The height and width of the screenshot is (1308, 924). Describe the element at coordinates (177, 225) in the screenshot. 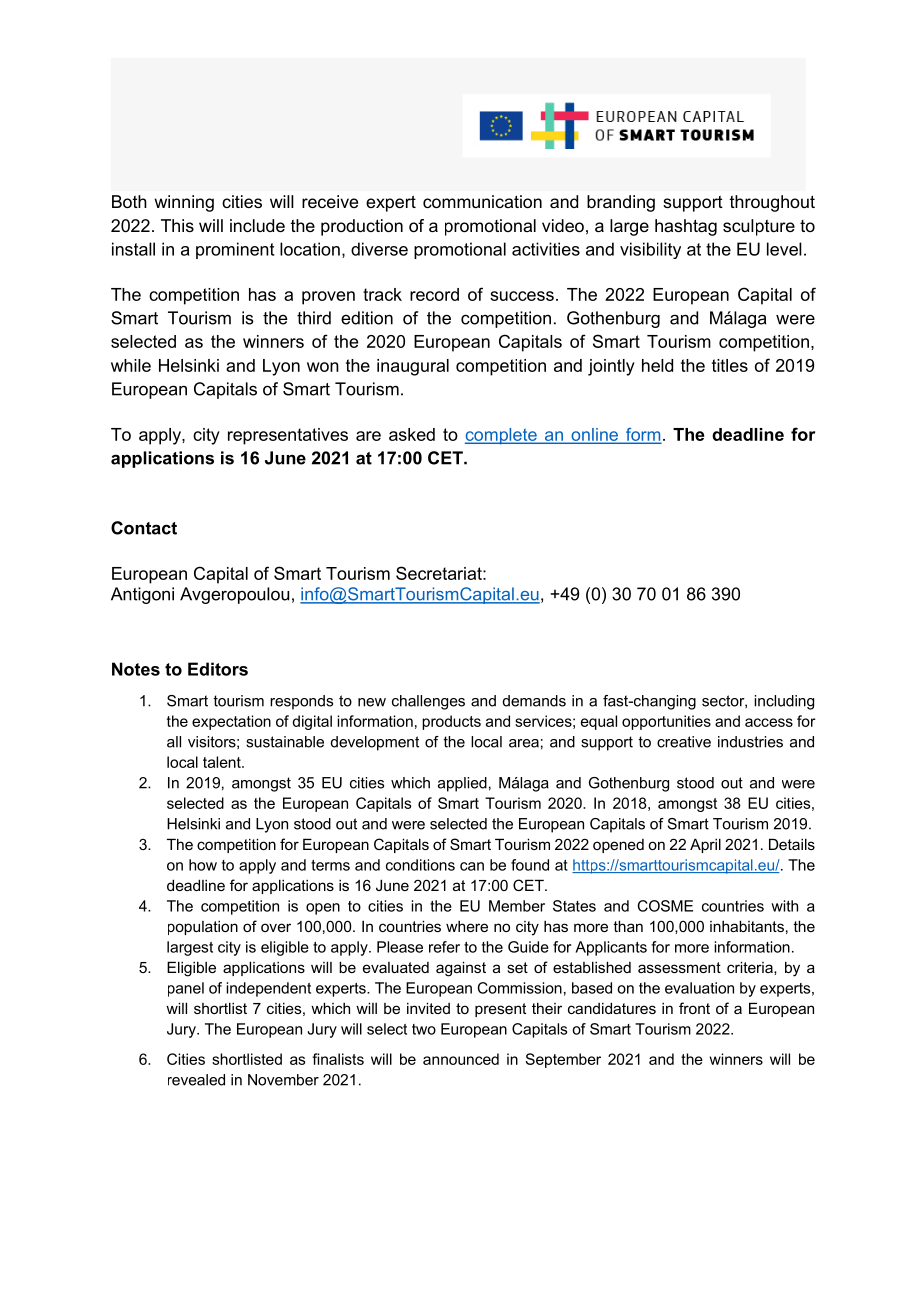

I see `This` at that location.
